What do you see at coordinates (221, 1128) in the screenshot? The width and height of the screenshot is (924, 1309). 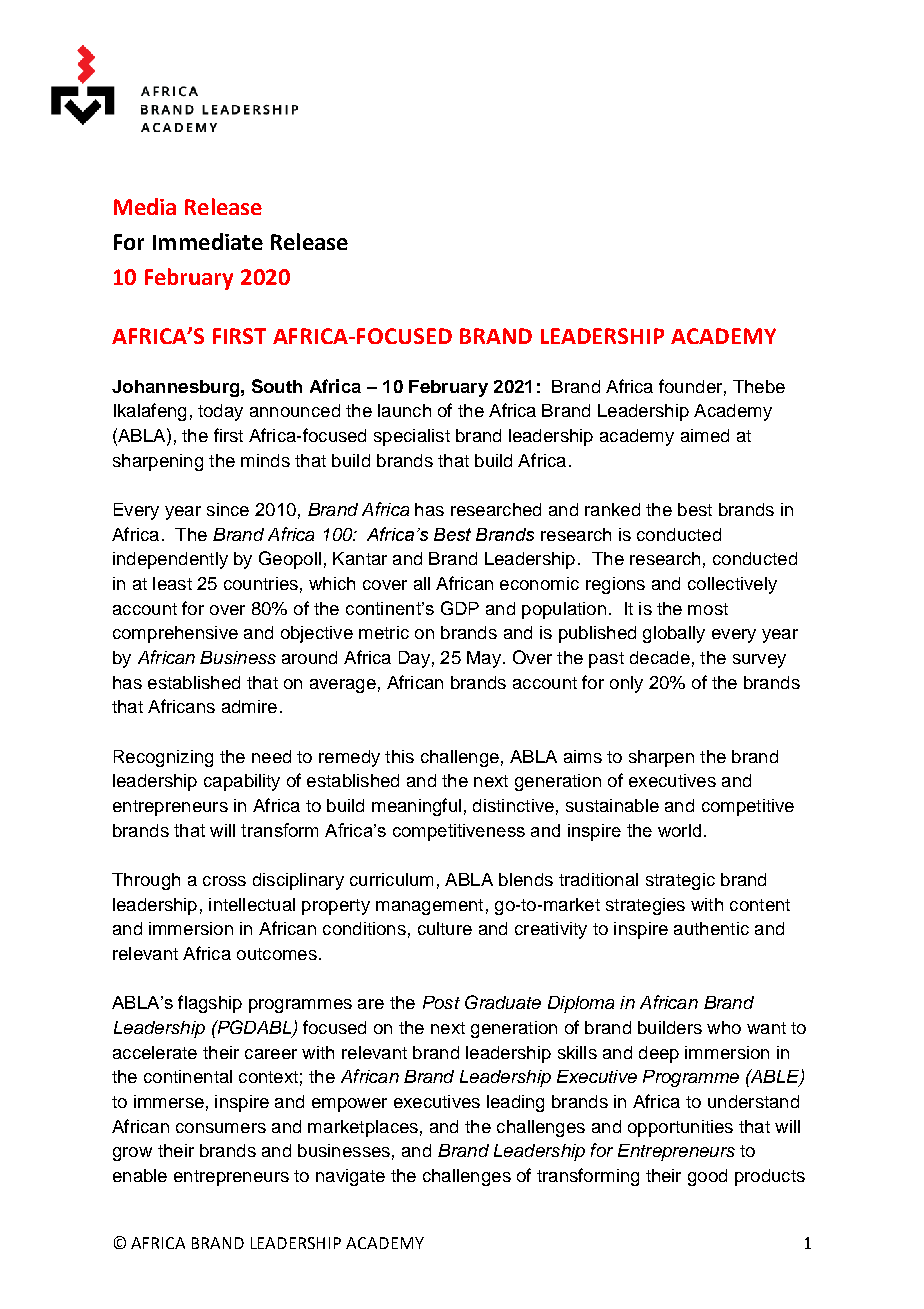 I see `consumers` at bounding box center [221, 1128].
